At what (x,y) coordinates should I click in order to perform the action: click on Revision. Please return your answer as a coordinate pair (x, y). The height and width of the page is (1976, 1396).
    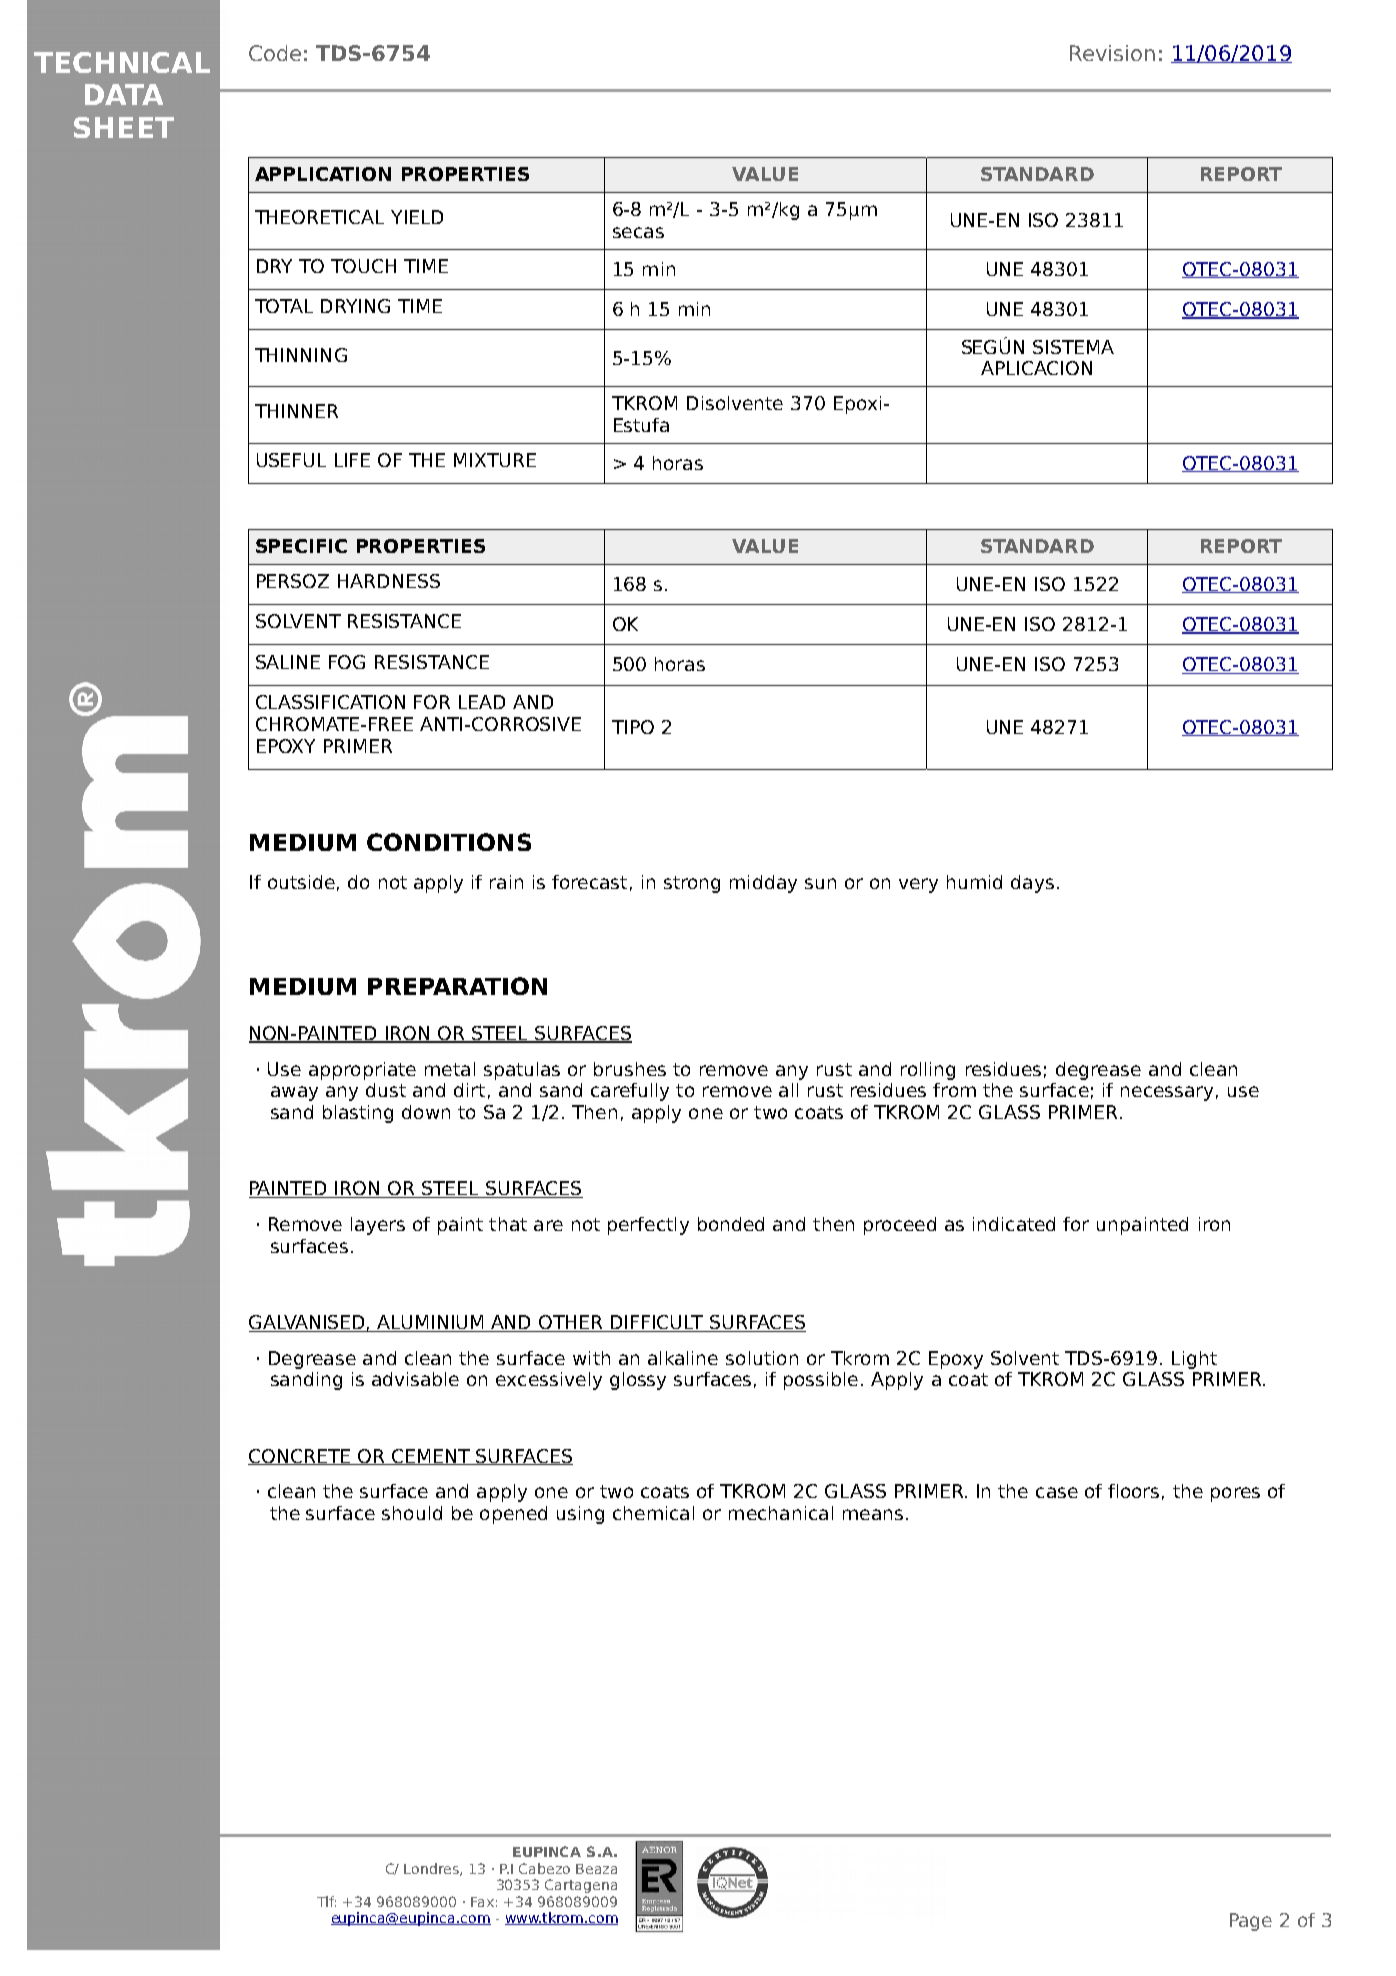
    Looking at the image, I should click on (1112, 53).
